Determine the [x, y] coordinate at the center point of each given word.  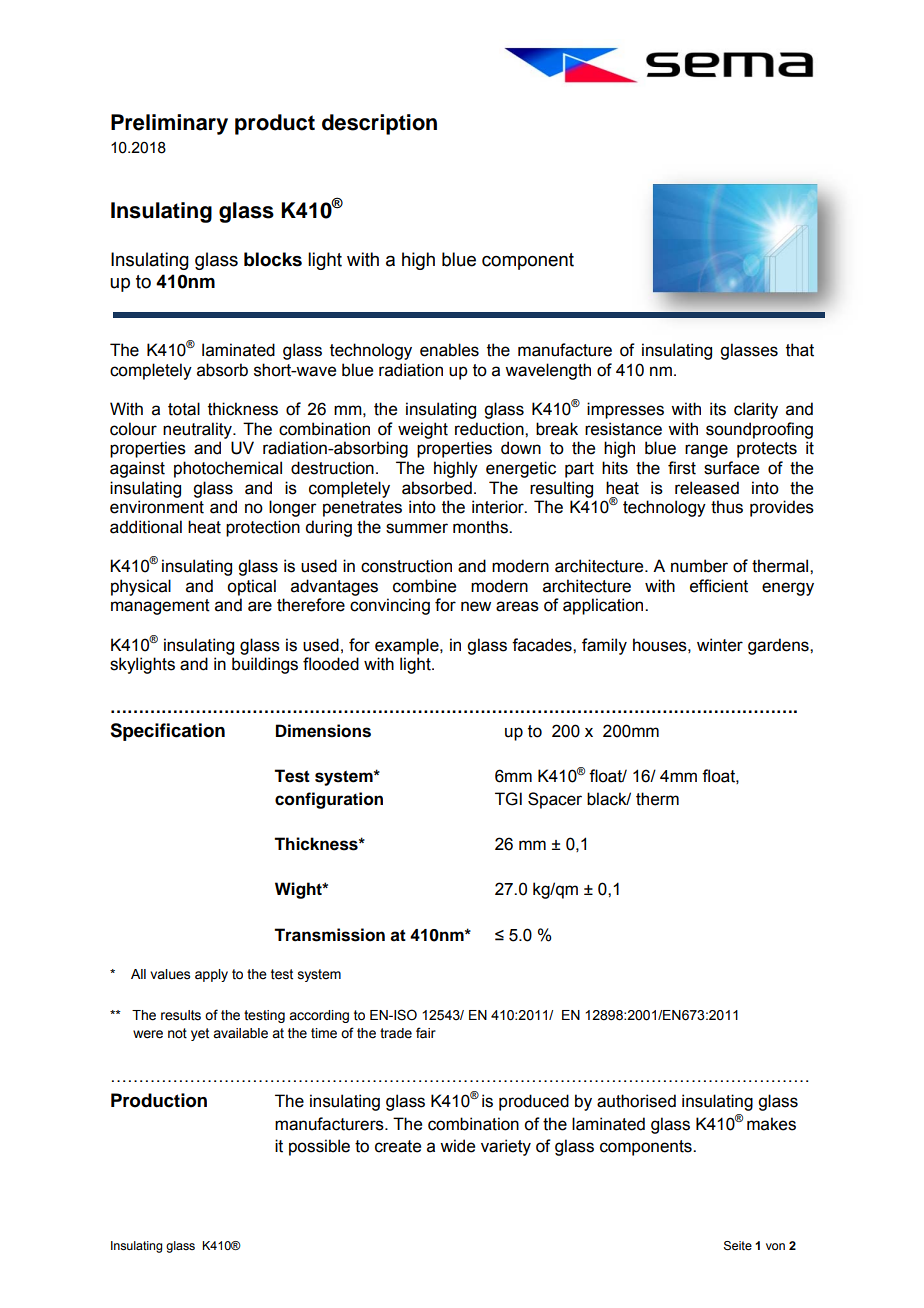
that [800, 350]
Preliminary [169, 124]
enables [449, 350]
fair [426, 1033]
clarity [756, 410]
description [379, 124]
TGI [508, 799]
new [476, 606]
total [184, 409]
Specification [167, 732]
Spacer [555, 800]
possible [319, 1147]
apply [211, 975]
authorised [636, 1101]
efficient [719, 586]
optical [251, 587]
